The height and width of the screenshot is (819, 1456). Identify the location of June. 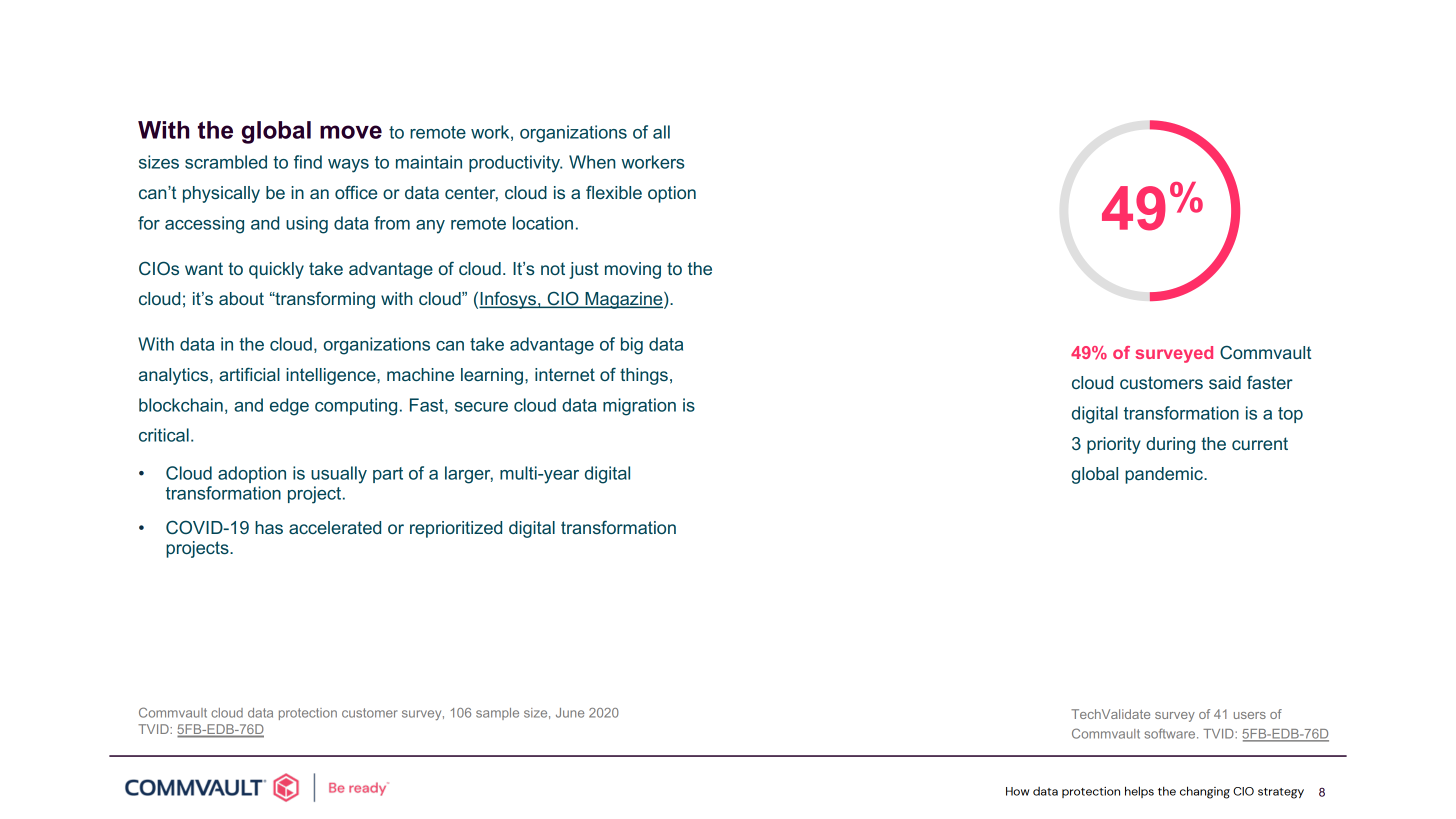
(570, 713).
